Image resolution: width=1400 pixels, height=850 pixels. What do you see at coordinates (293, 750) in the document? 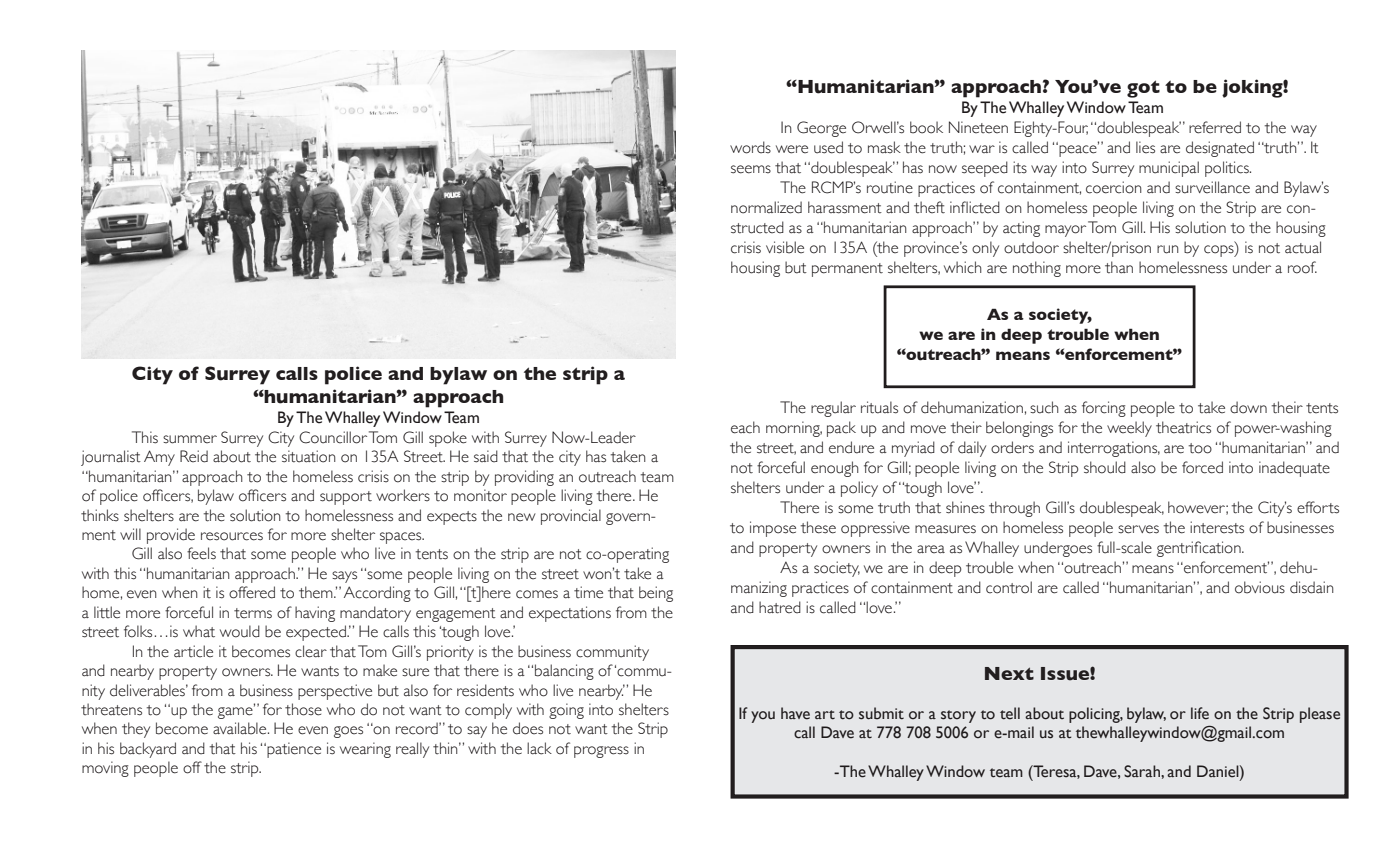
I see `patience` at bounding box center [293, 750].
